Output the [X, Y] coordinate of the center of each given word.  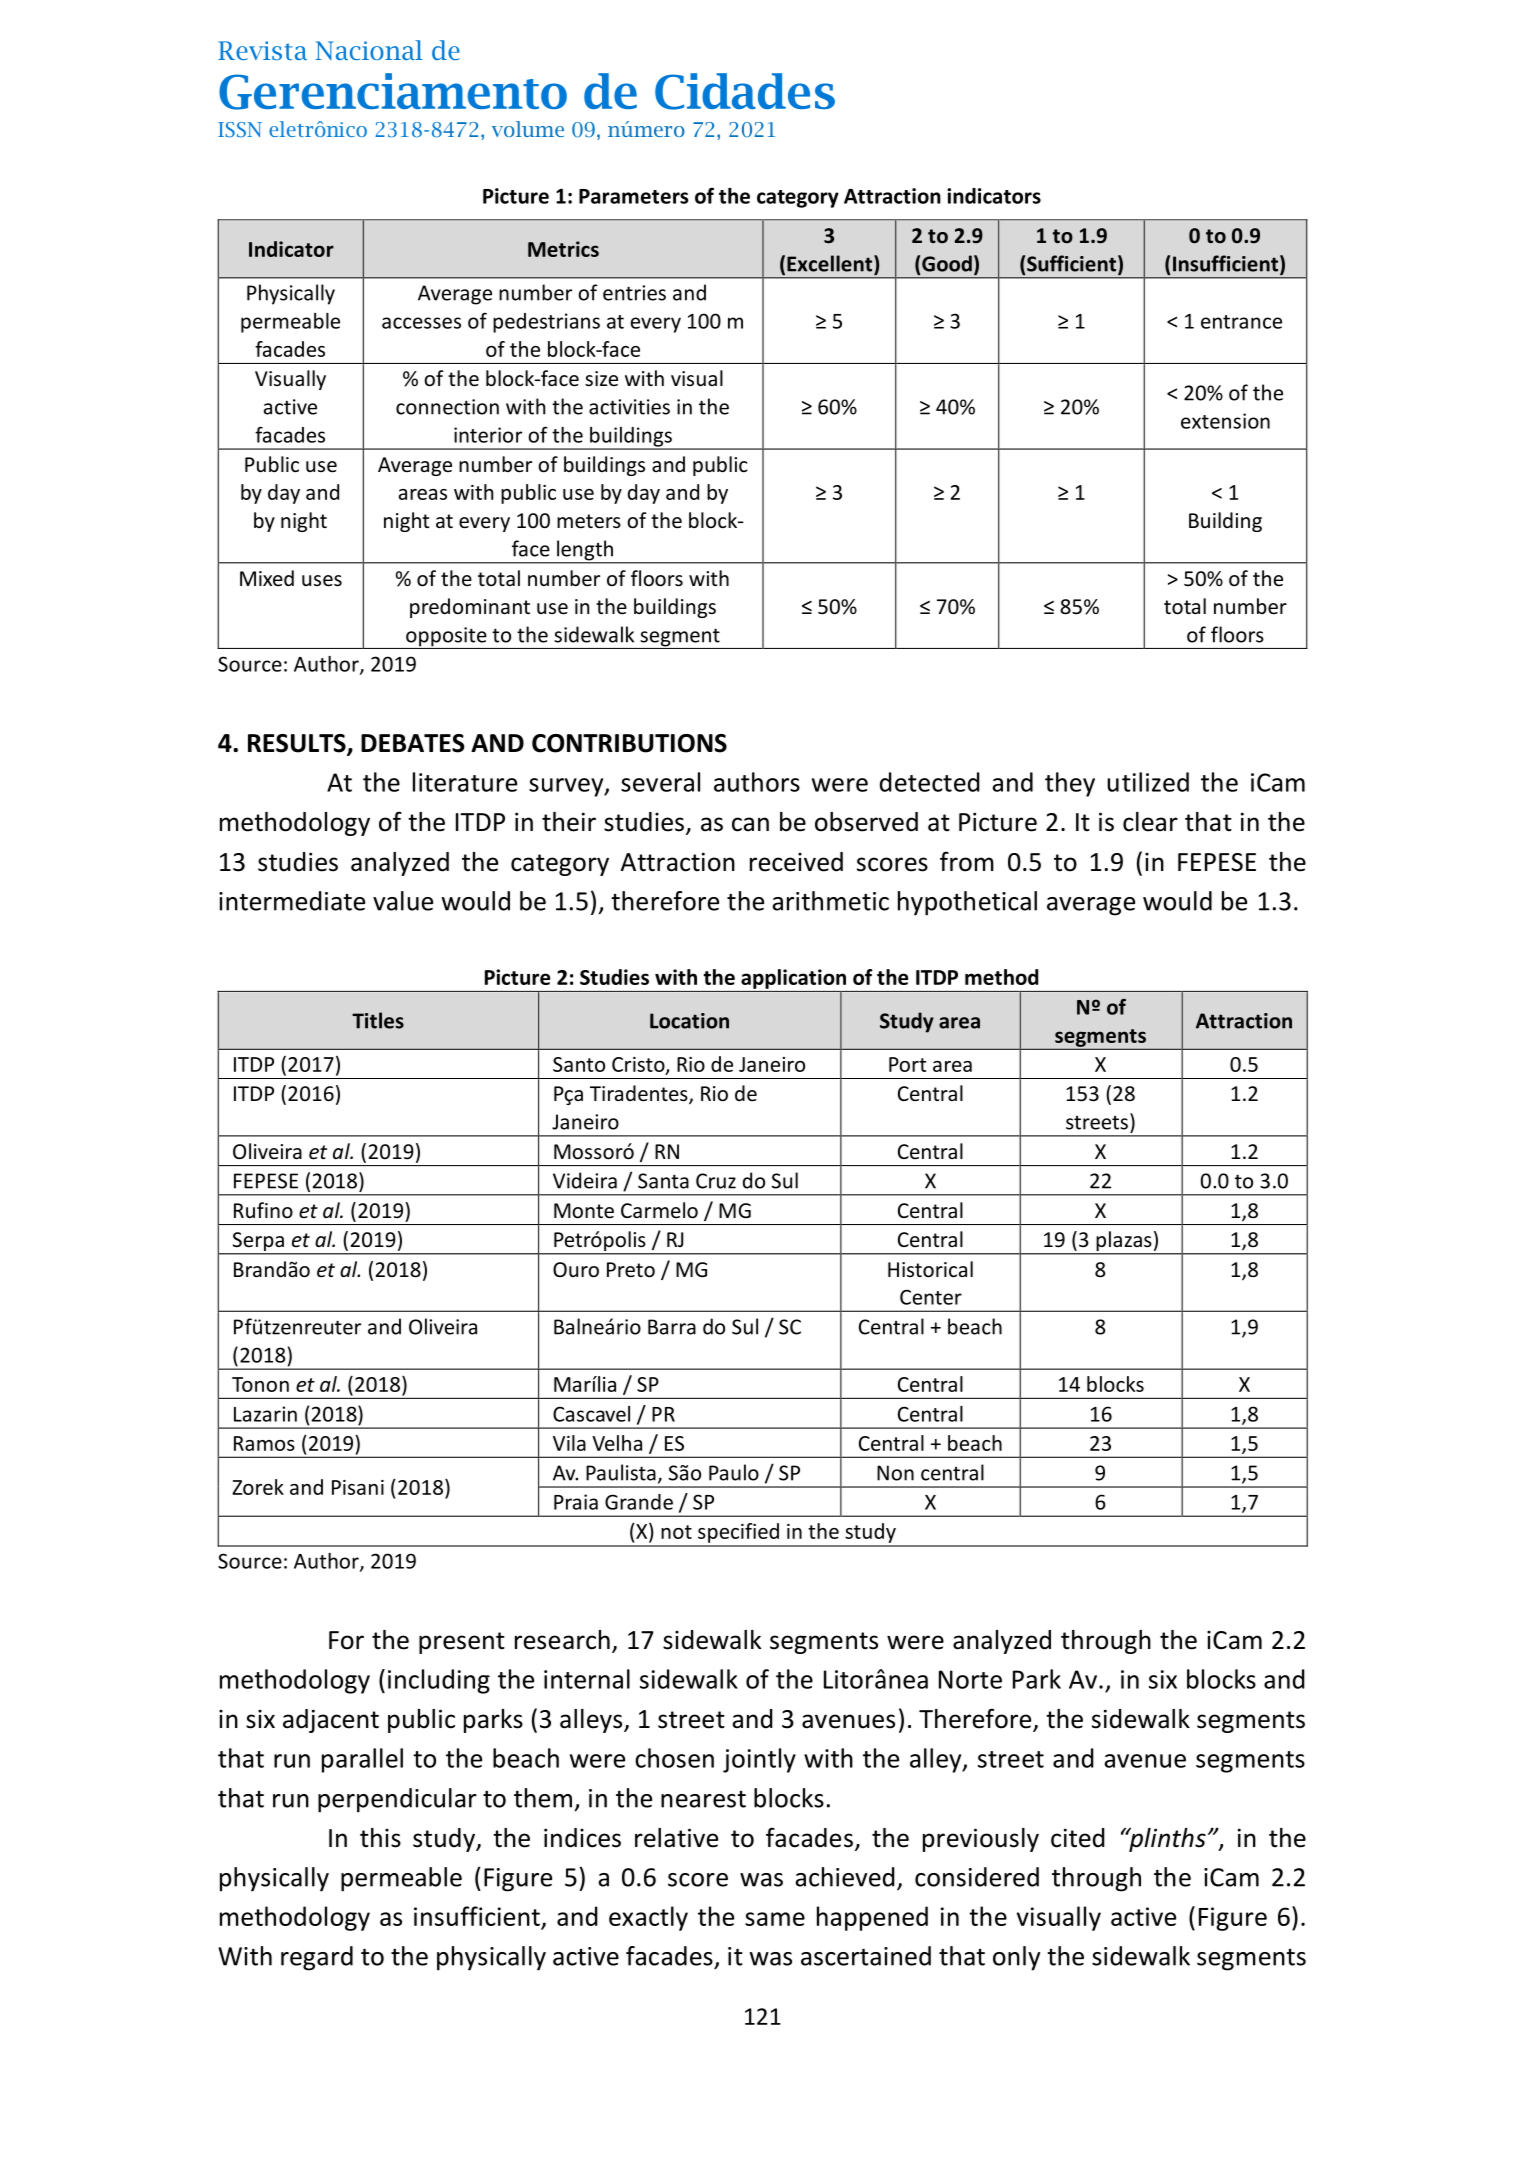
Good [947, 263]
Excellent [831, 263]
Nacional [369, 50]
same [775, 1919]
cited [1078, 1838]
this [380, 1838]
